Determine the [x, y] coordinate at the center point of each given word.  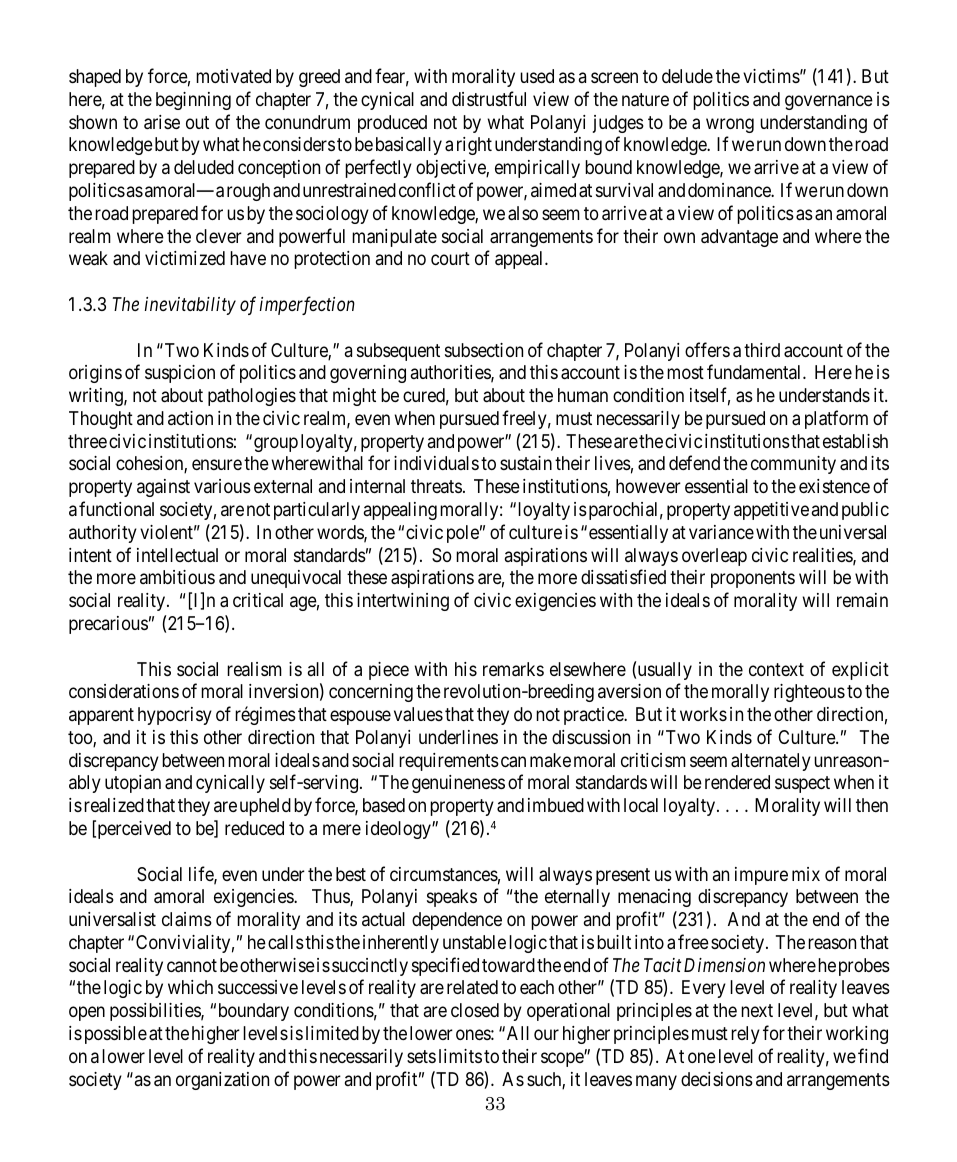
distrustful [489, 98]
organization [222, 1081]
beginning [193, 101]
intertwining [403, 602]
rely [745, 1035]
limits [460, 1056]
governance [829, 102]
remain [862, 600]
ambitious [177, 577]
